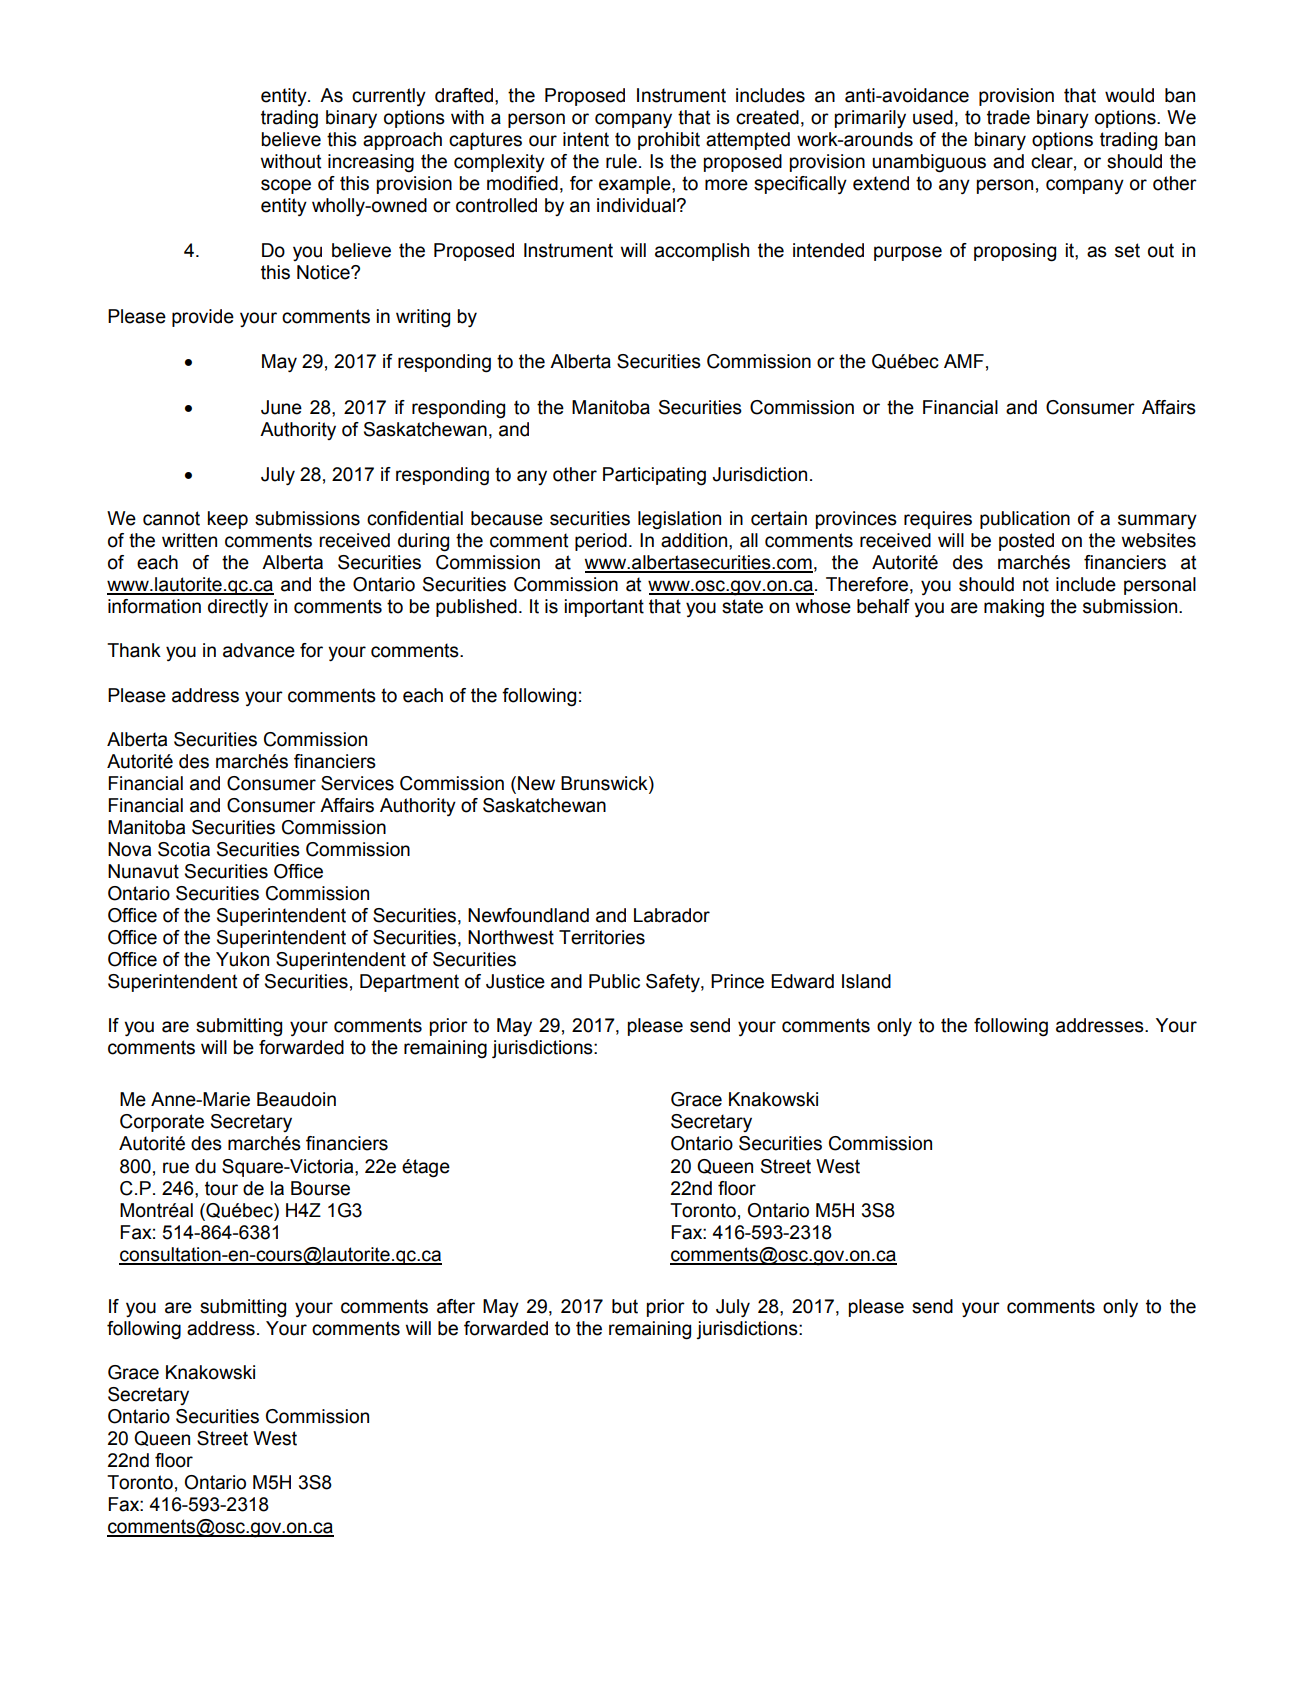 The width and height of the screenshot is (1304, 1688). Describe the element at coordinates (281, 407) in the screenshot. I see `June` at that location.
